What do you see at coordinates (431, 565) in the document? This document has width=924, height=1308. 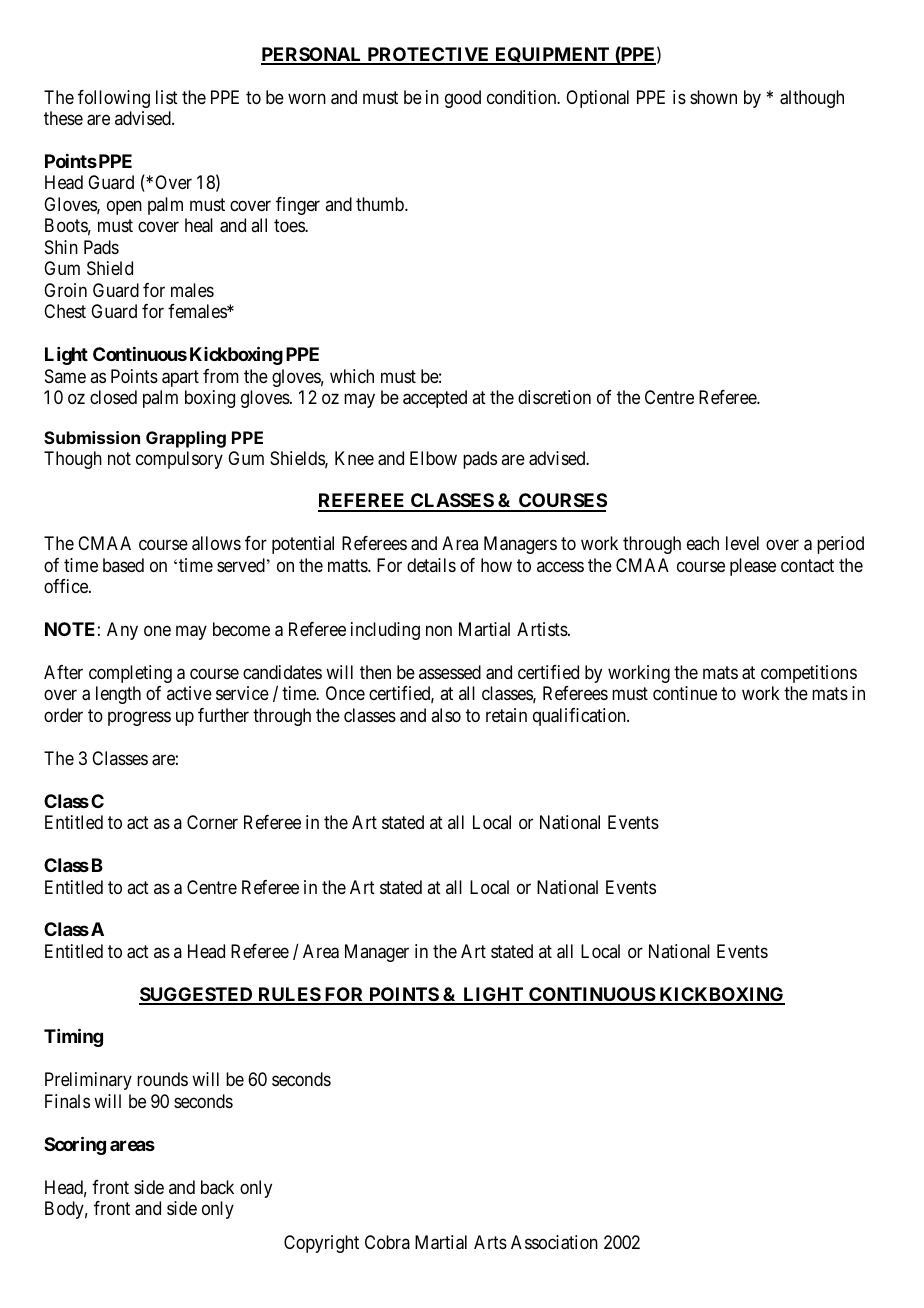 I see `details` at bounding box center [431, 565].
